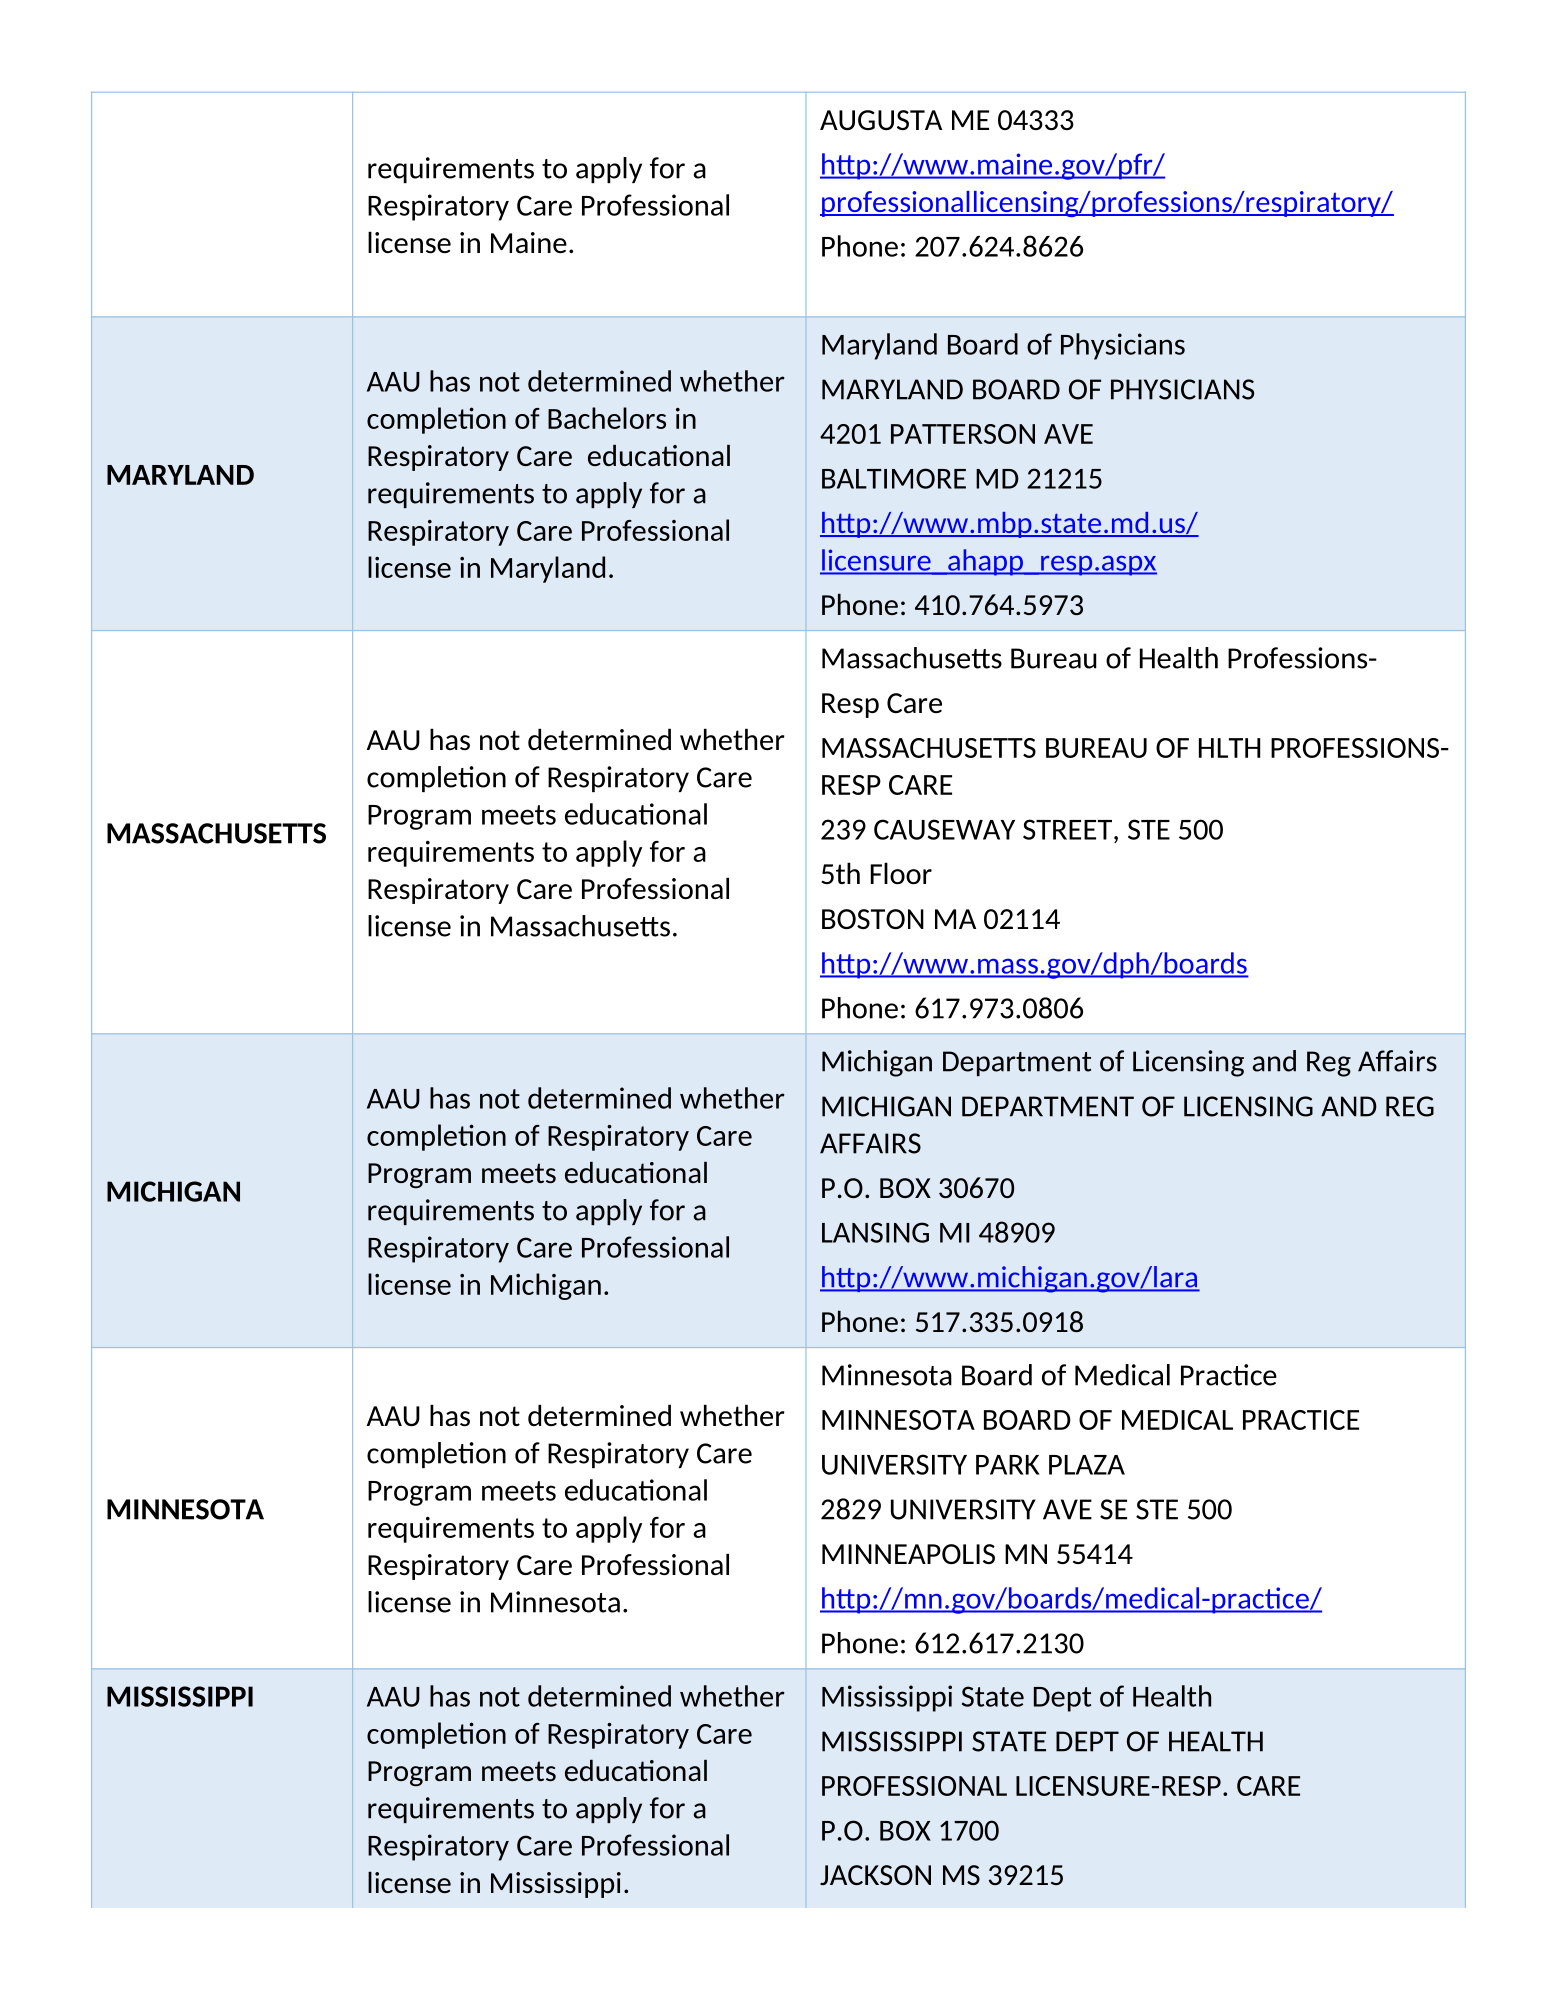  What do you see at coordinates (1008, 1465) in the screenshot?
I see `PARK` at bounding box center [1008, 1465].
